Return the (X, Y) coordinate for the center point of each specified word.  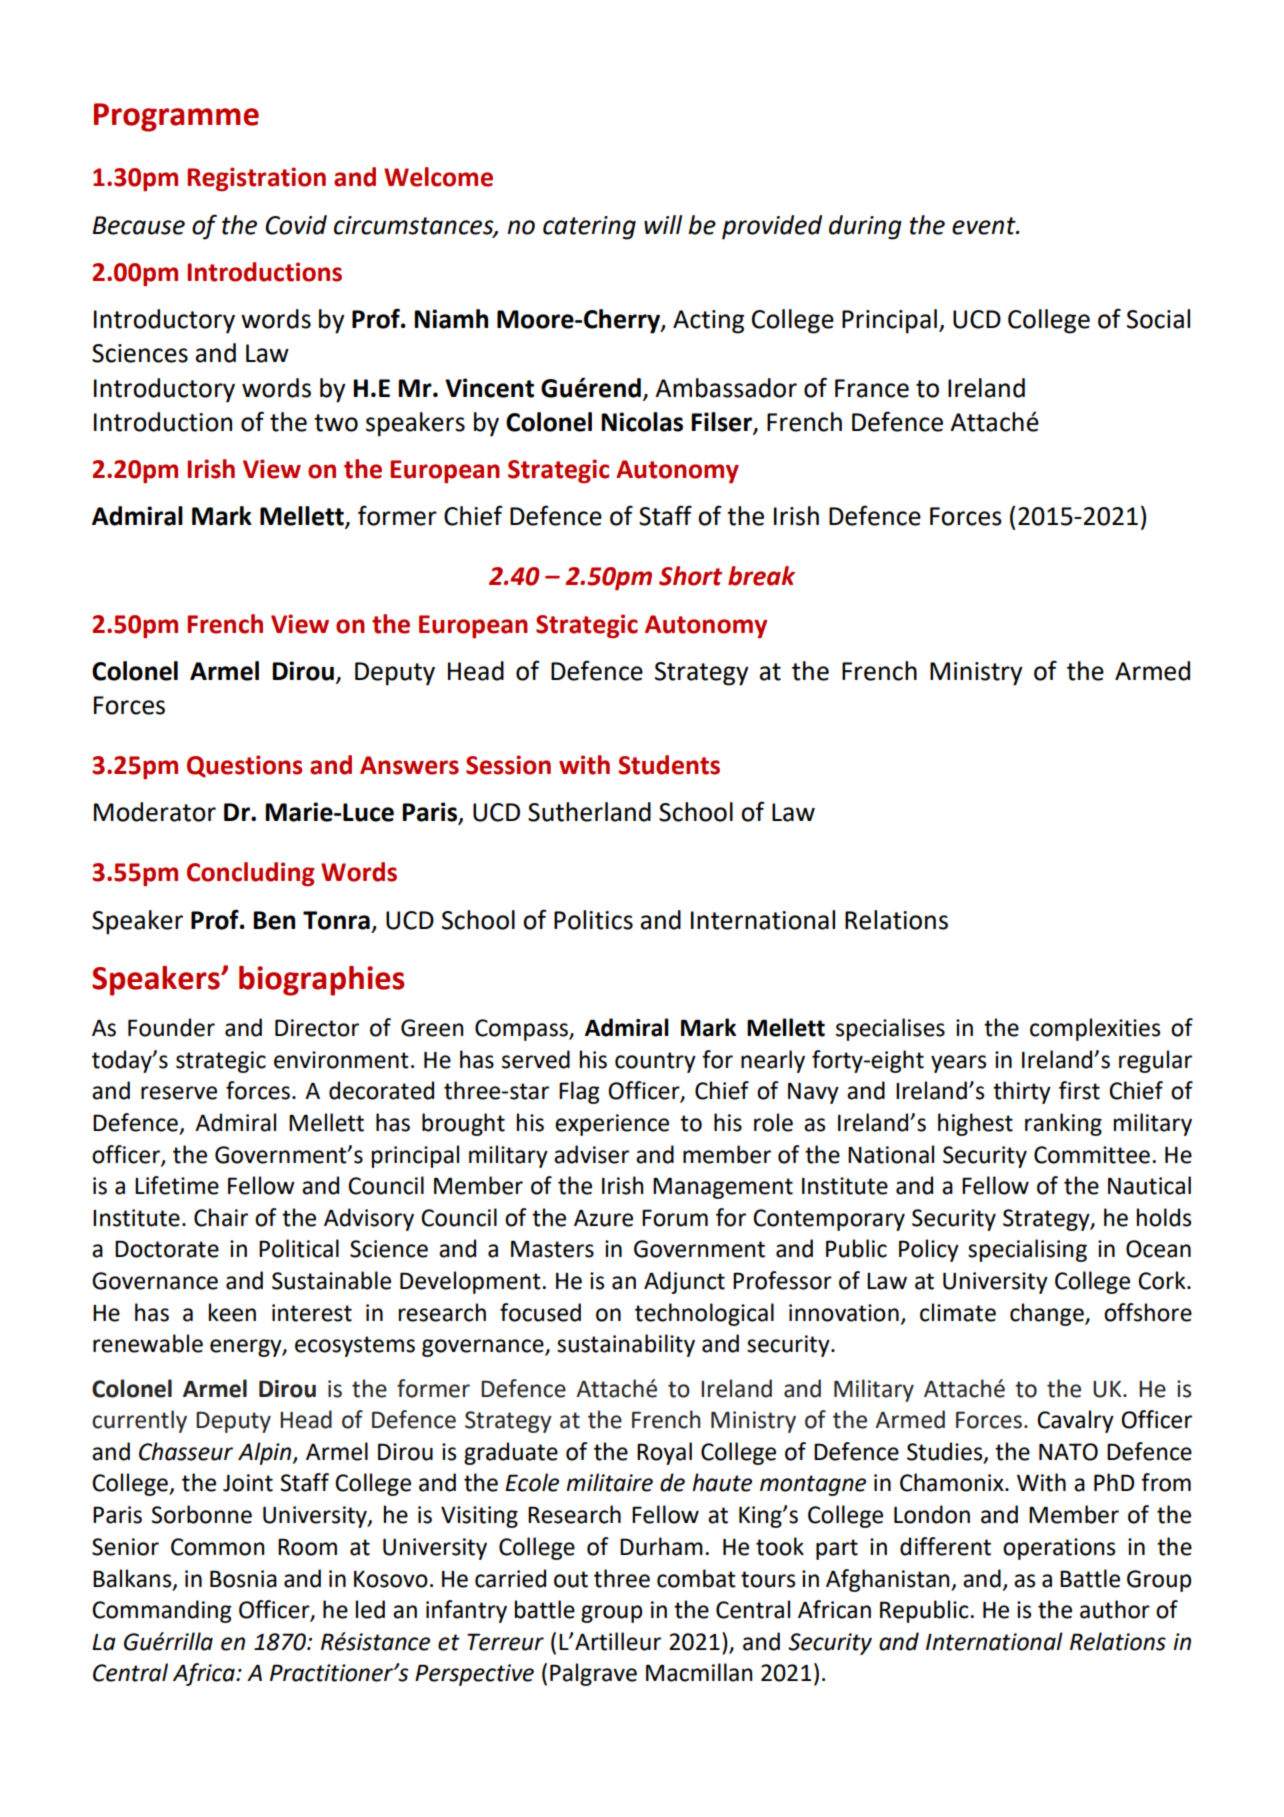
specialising (1027, 1250)
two (336, 423)
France (872, 388)
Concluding (251, 874)
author (1115, 1609)
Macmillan (699, 1672)
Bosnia (243, 1579)
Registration (256, 179)
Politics (593, 920)
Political (299, 1248)
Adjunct (684, 1282)
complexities (1095, 1029)
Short (690, 576)
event (985, 226)
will (663, 224)
